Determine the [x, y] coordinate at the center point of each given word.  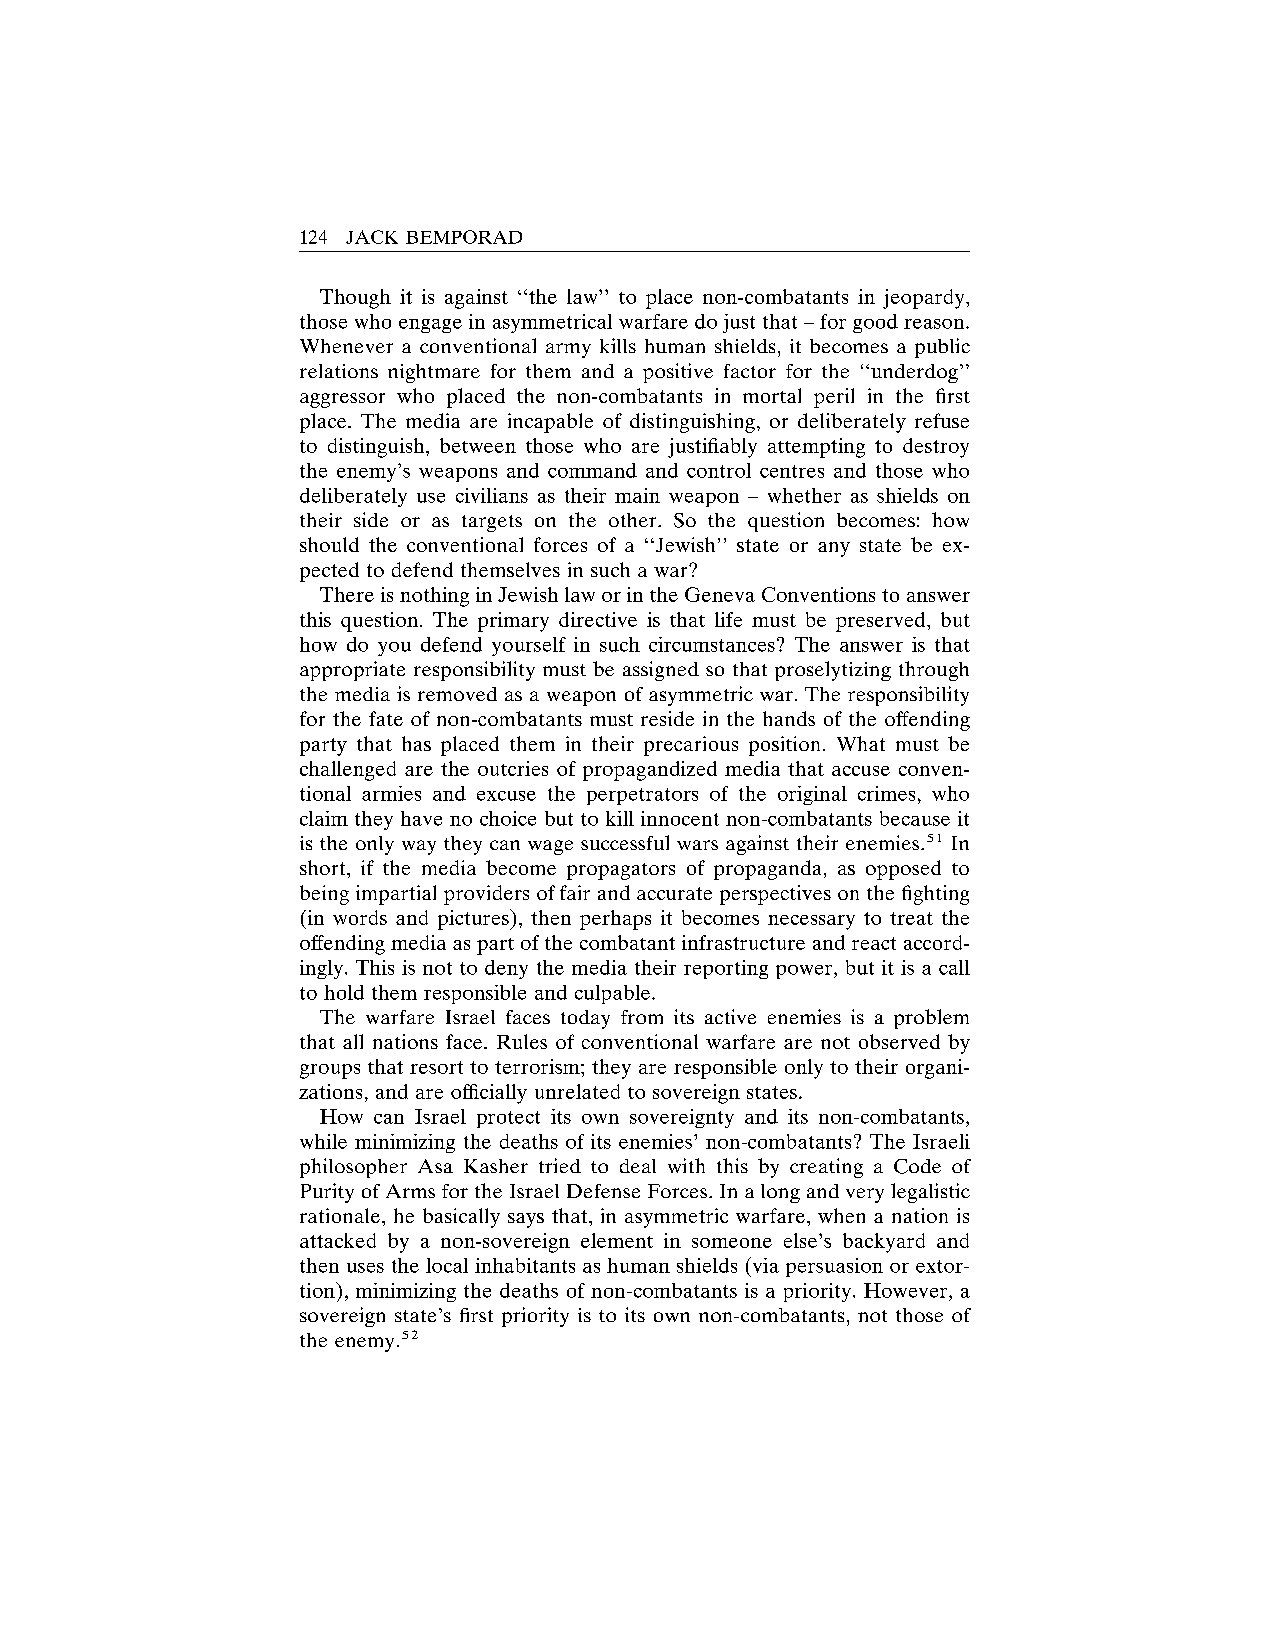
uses [365, 1268]
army [568, 350]
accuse [861, 771]
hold [344, 992]
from [642, 1017]
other [634, 520]
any [834, 549]
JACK [372, 237]
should [329, 544]
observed [899, 1041]
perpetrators [642, 796]
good [875, 323]
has [416, 743]
